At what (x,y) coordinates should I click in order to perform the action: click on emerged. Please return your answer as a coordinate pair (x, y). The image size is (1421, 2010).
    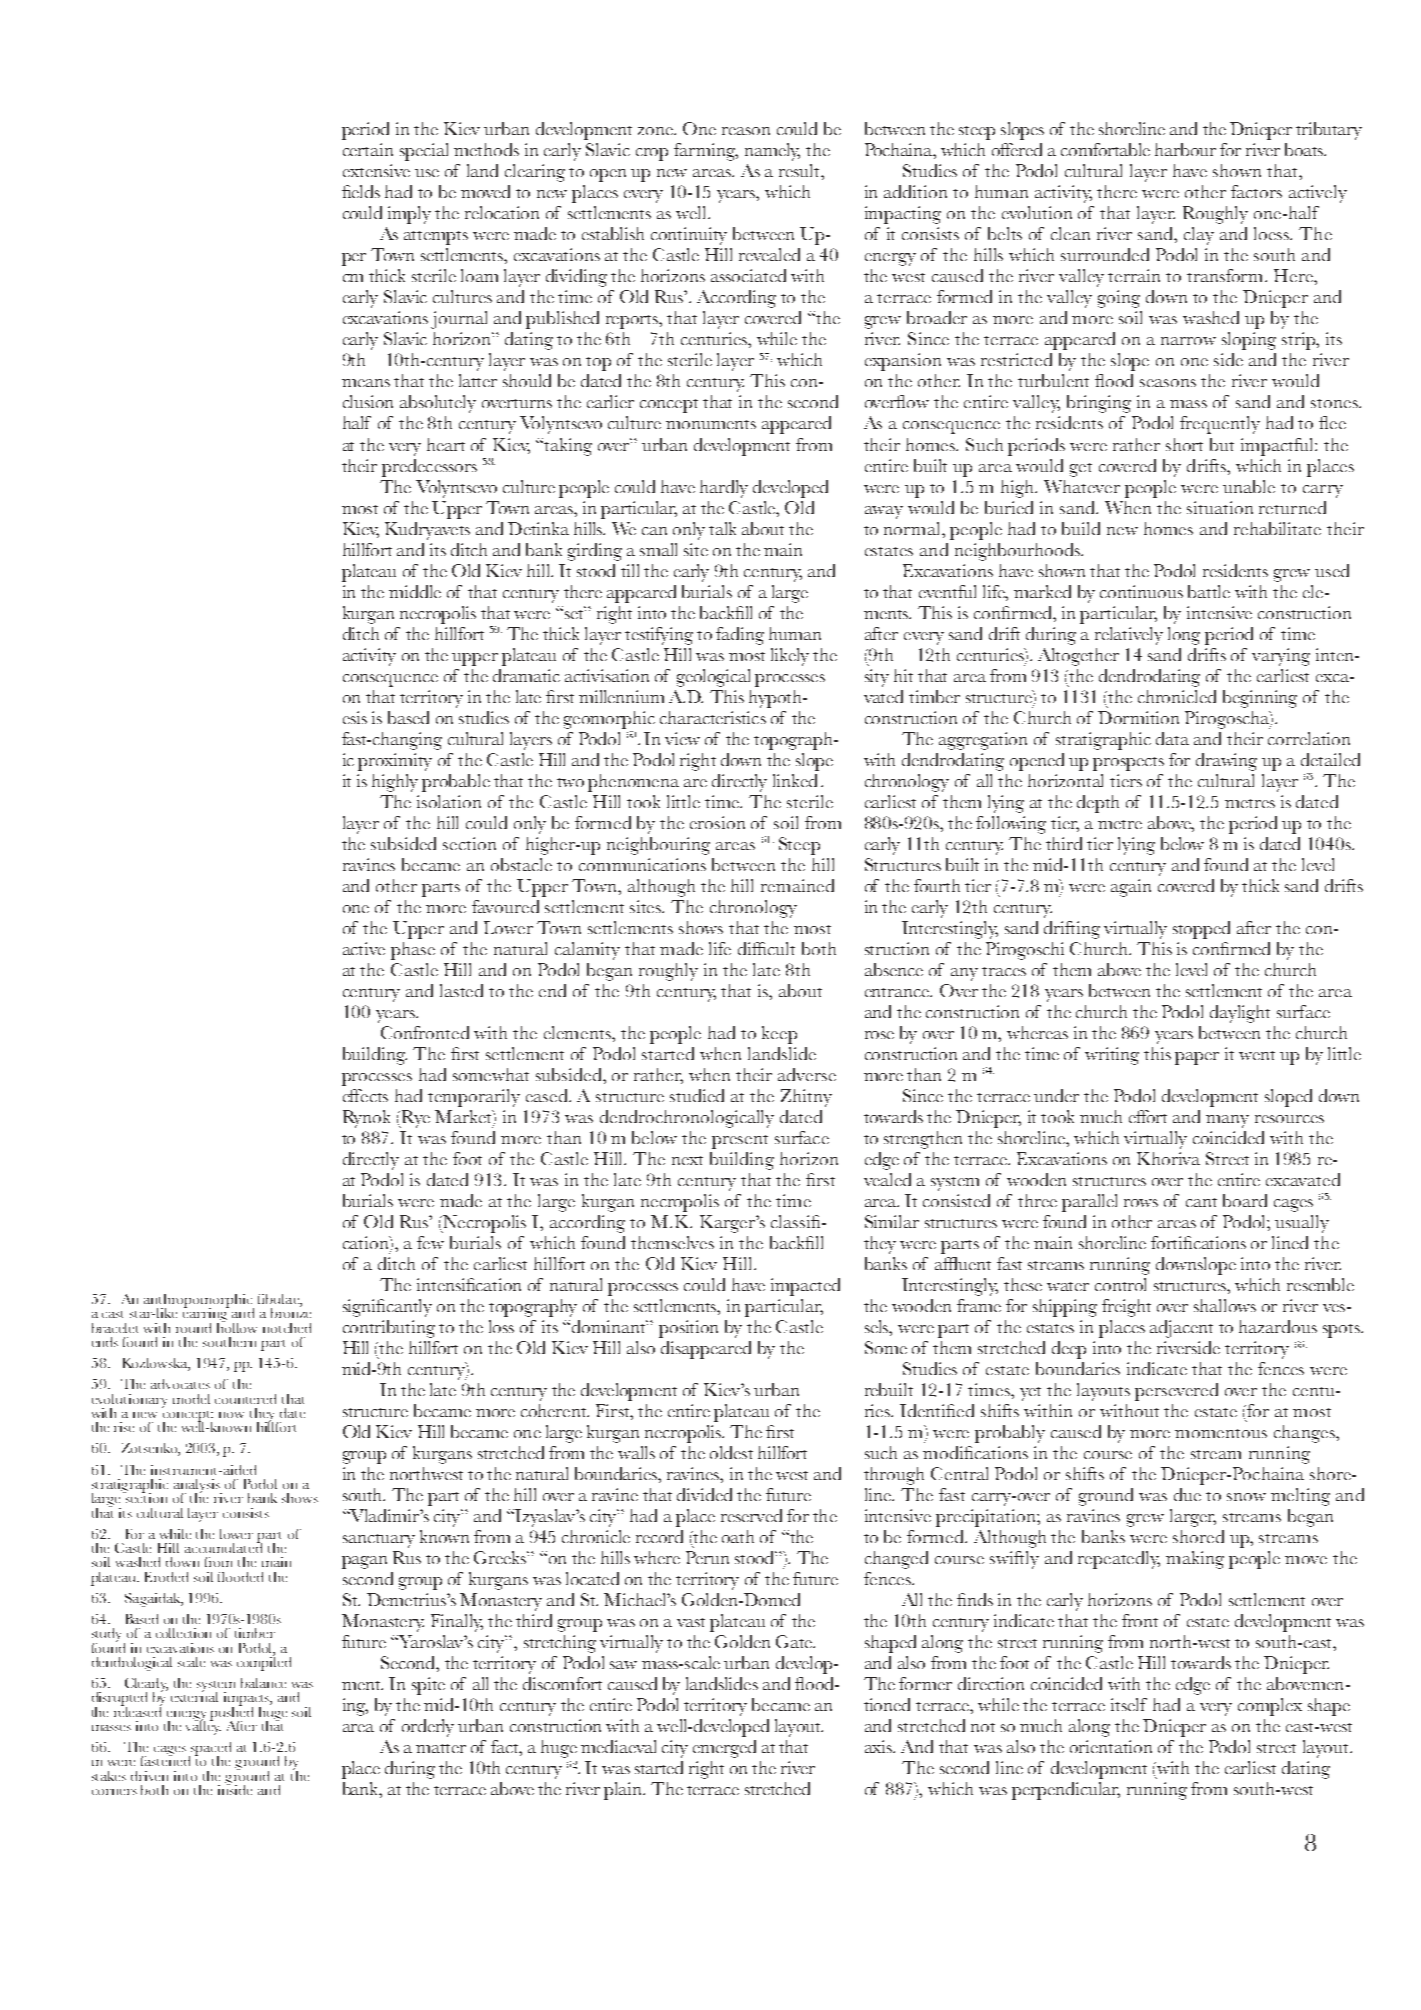
    Looking at the image, I should click on (724, 1749).
